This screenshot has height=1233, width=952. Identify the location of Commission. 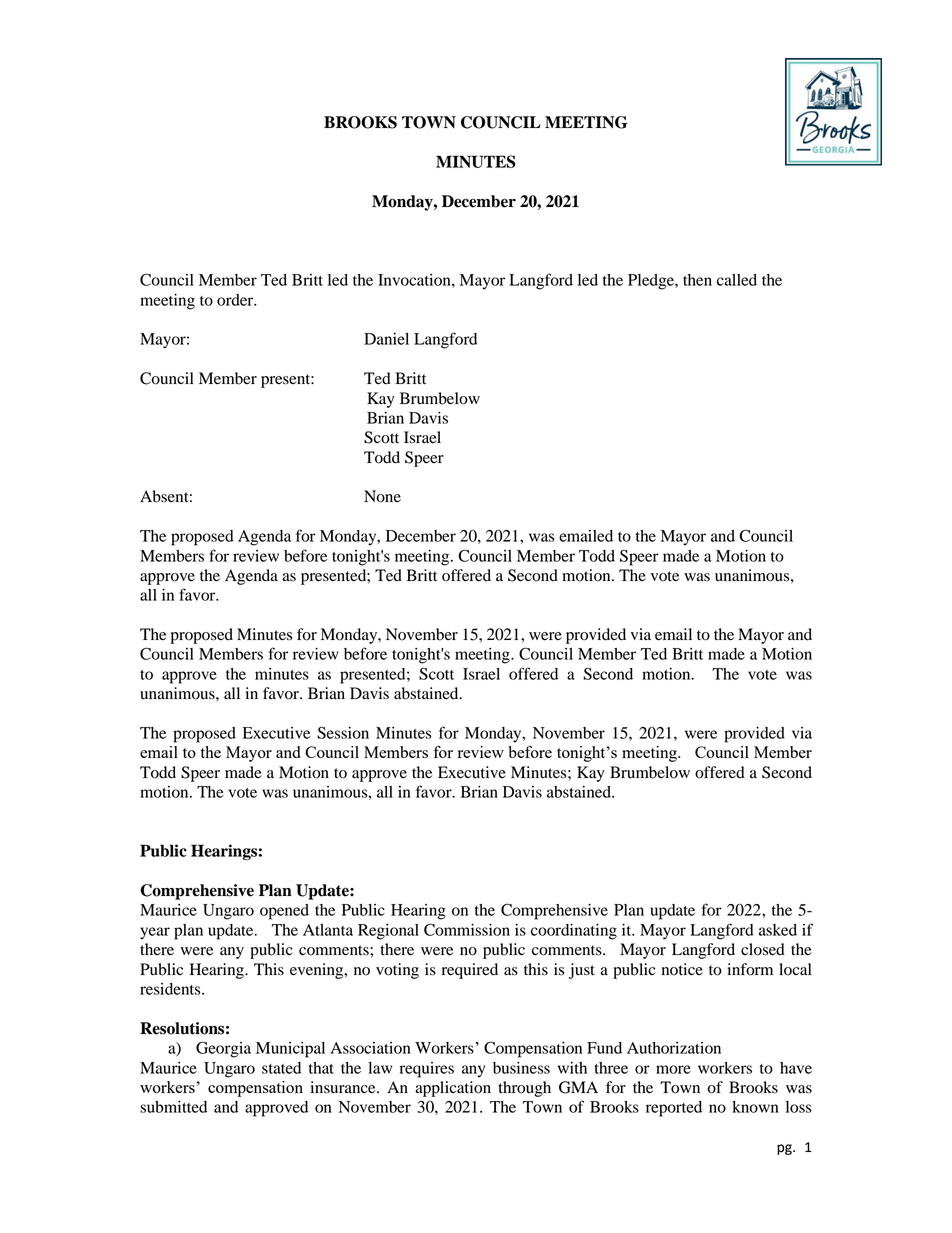
(467, 929).
